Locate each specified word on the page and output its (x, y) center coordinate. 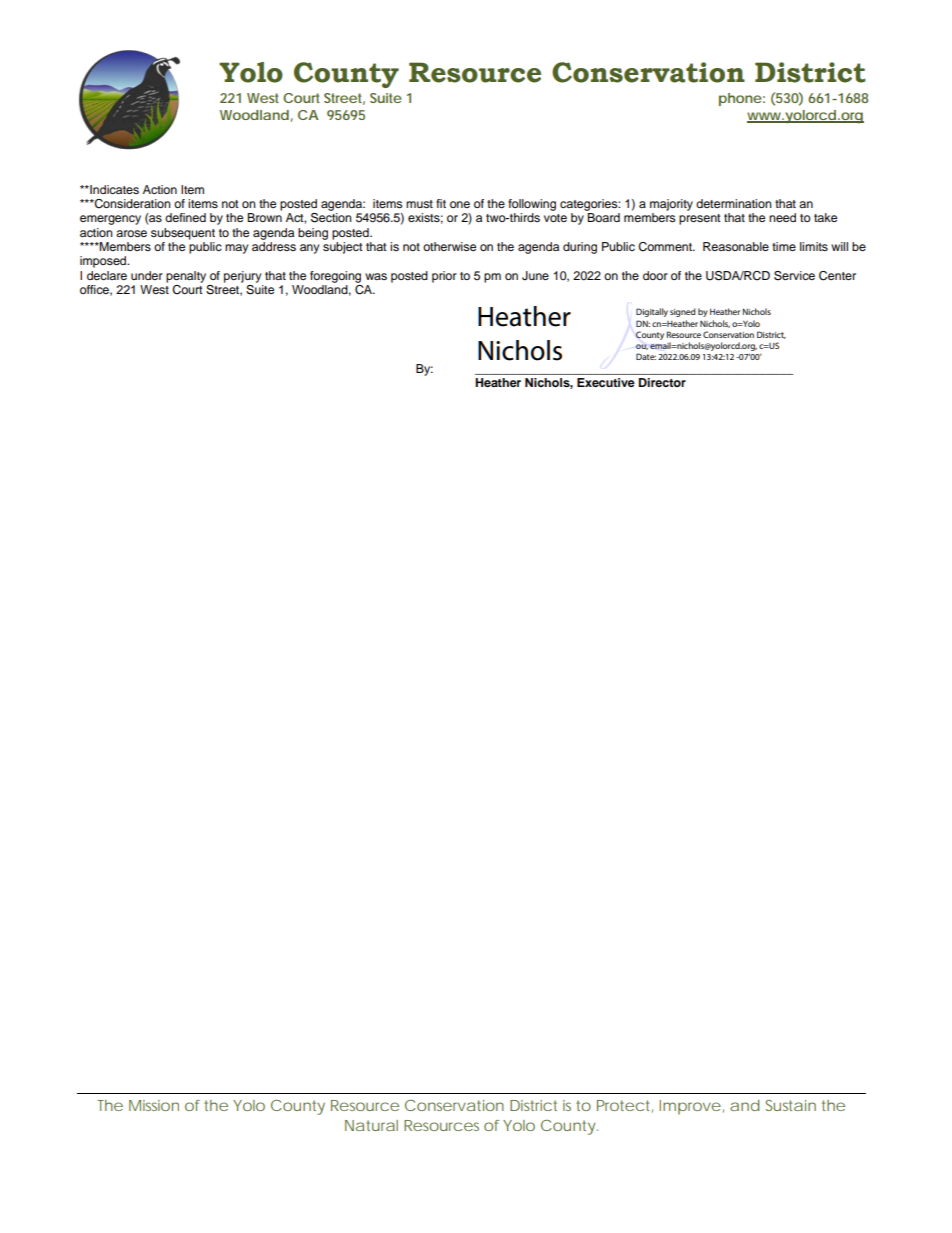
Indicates (113, 189)
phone (740, 99)
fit (441, 203)
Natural (371, 1125)
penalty (186, 277)
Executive (606, 382)
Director (662, 382)
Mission (154, 1105)
